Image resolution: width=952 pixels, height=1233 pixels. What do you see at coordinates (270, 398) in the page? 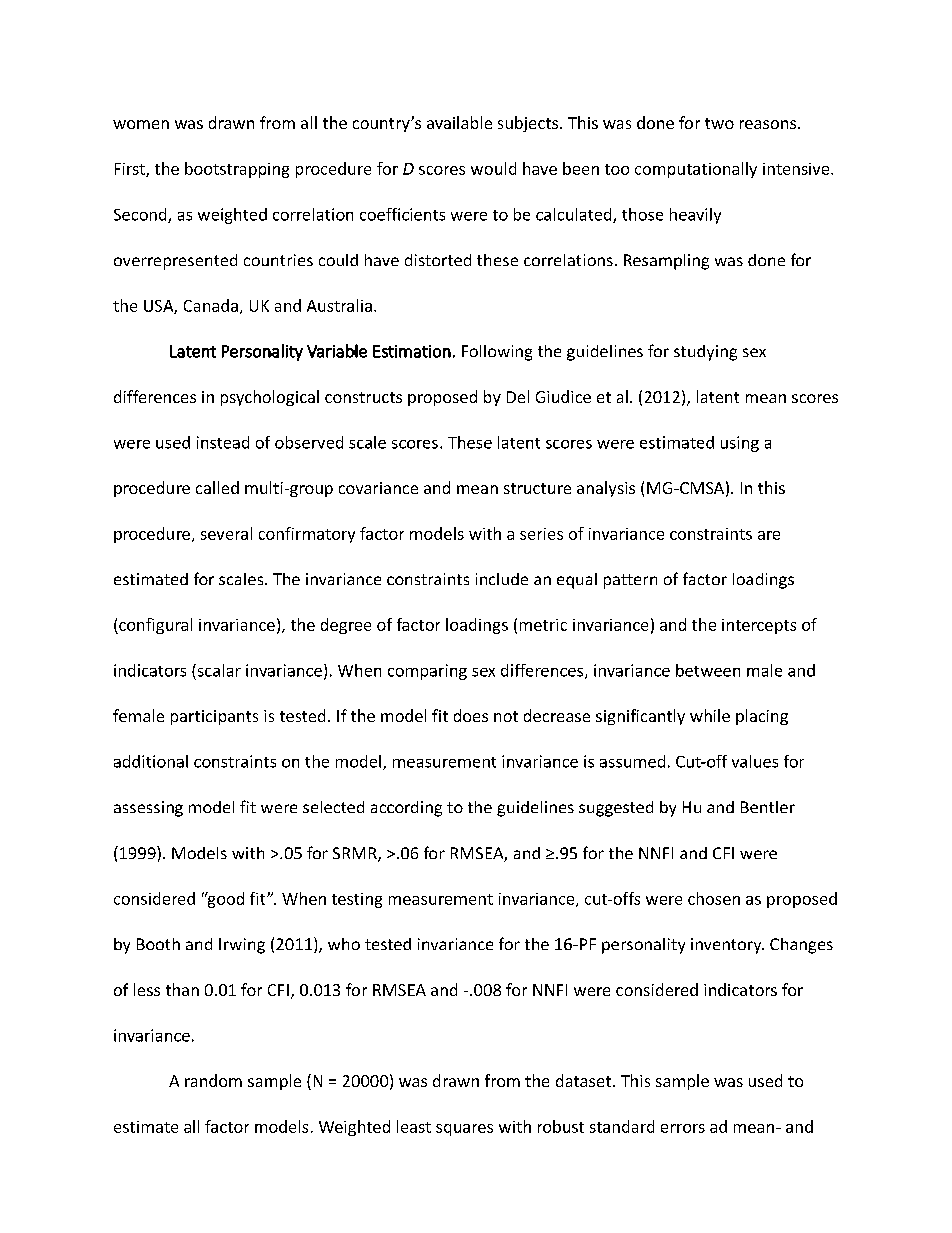
I see `psychological` at bounding box center [270, 398].
